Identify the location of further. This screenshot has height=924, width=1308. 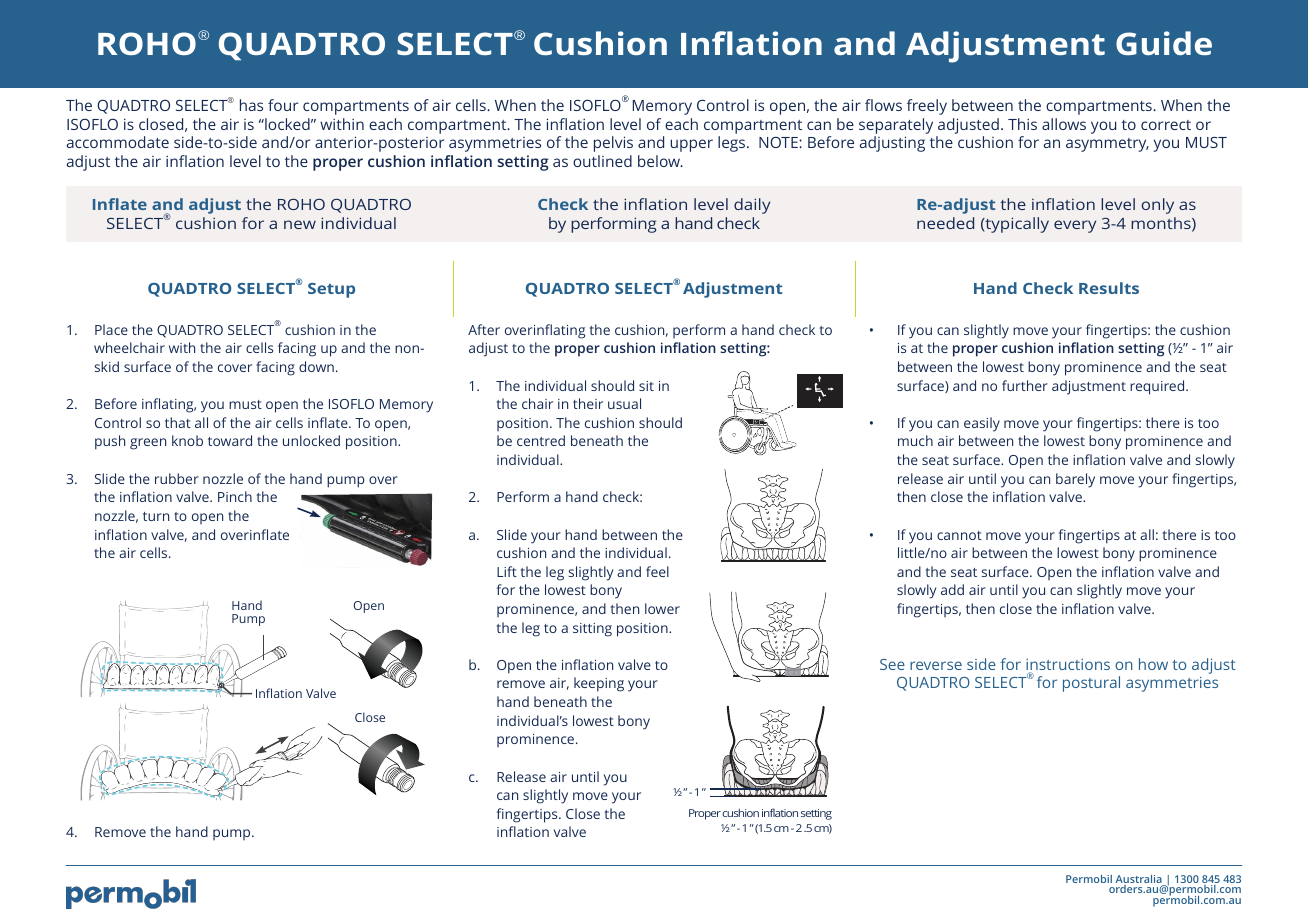
(1025, 385).
